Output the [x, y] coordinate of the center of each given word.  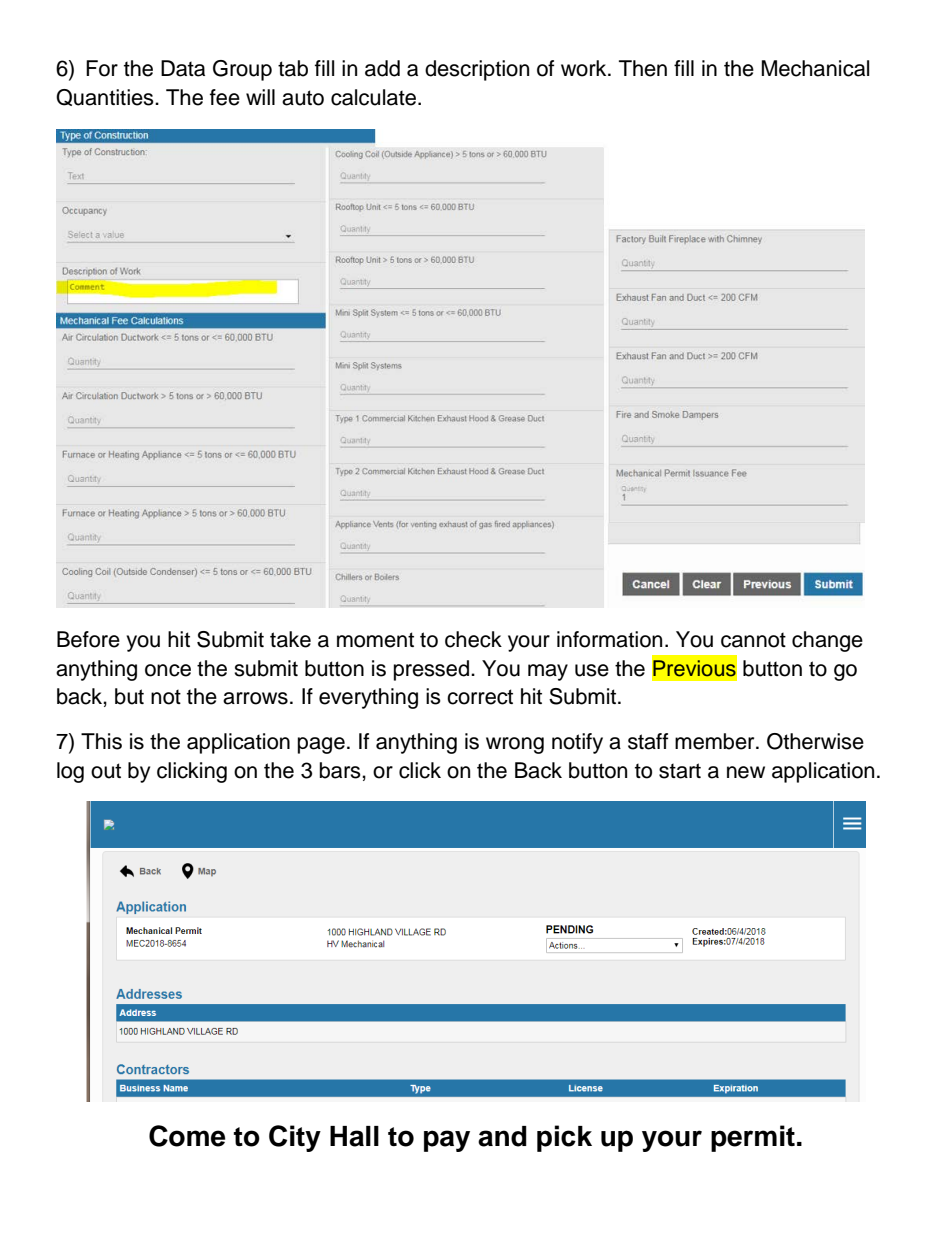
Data [183, 68]
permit [753, 1138]
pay [447, 1141]
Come [187, 1136]
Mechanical [815, 68]
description [477, 70]
